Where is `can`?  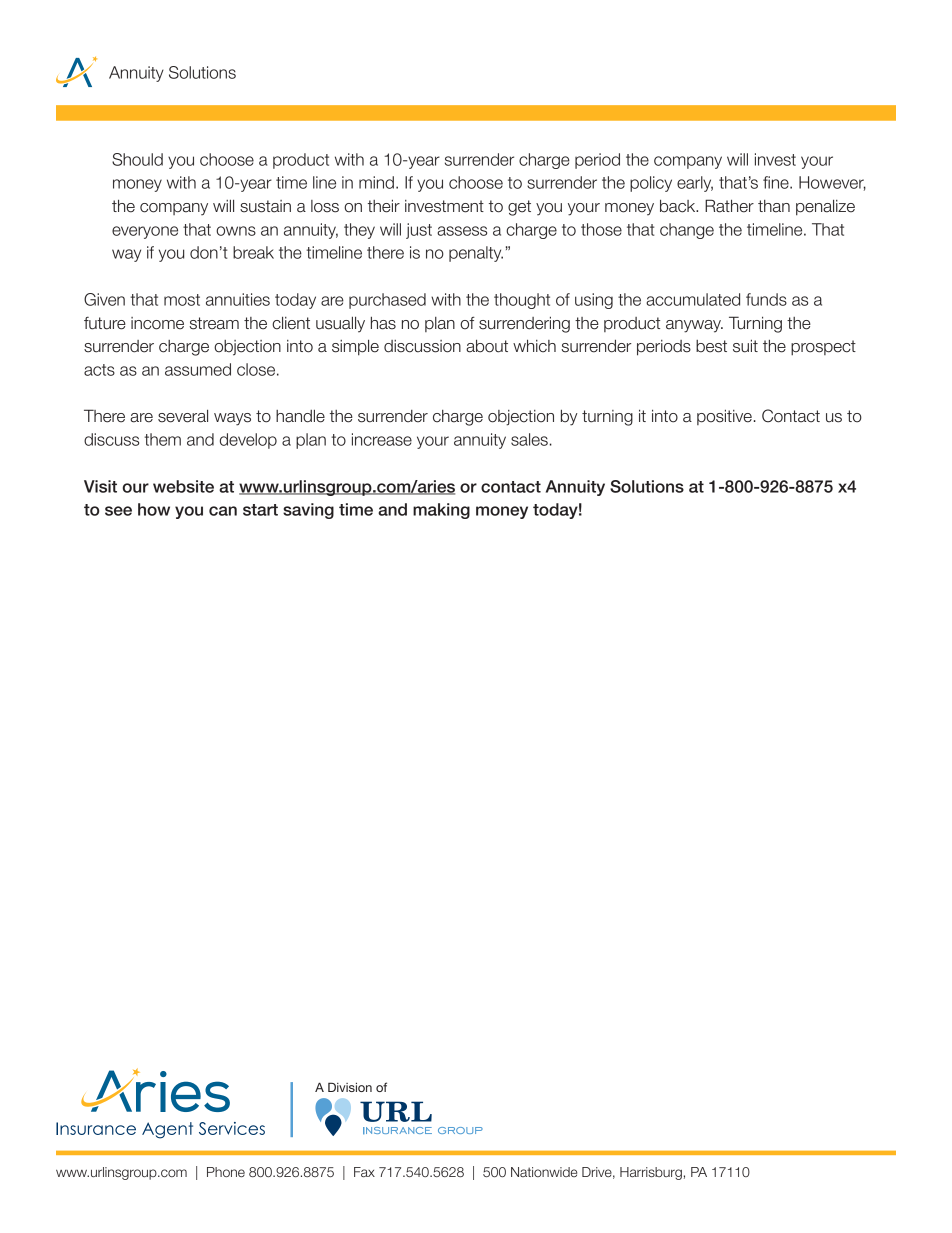 can is located at coordinates (223, 511).
